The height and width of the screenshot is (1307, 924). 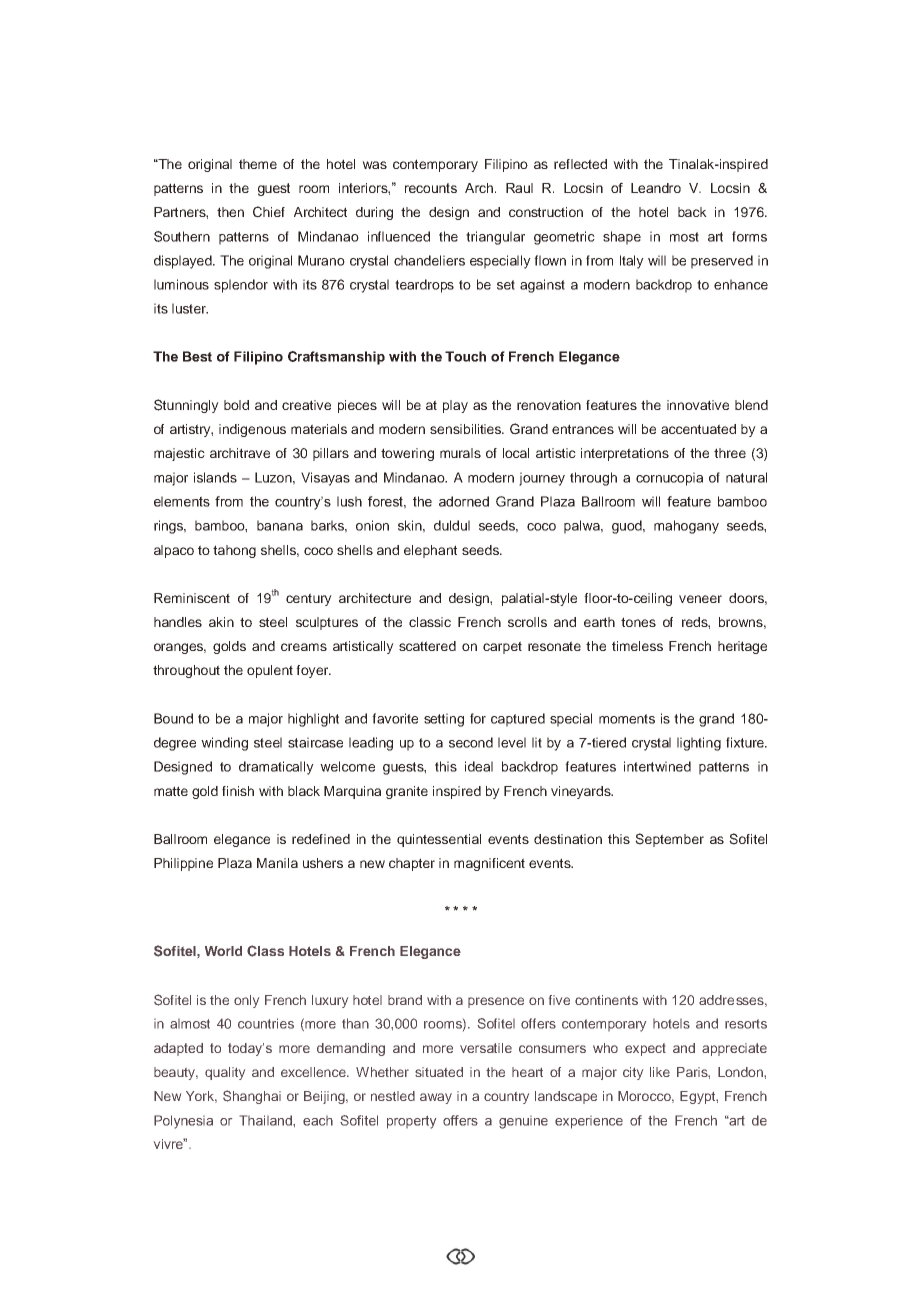 I want to click on cornucopia, so click(x=669, y=479).
